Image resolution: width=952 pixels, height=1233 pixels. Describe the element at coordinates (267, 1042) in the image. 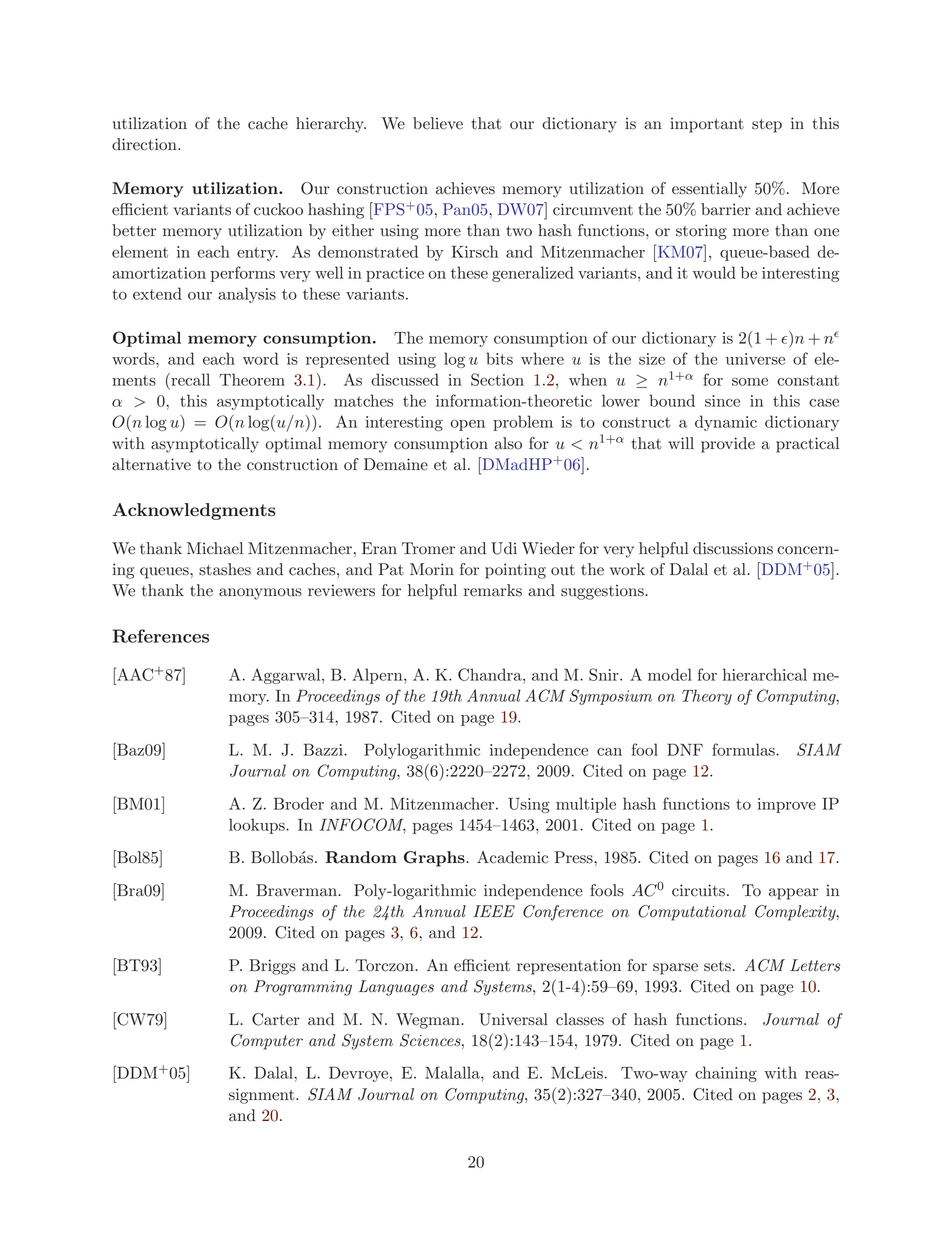

I see `Computer` at that location.
